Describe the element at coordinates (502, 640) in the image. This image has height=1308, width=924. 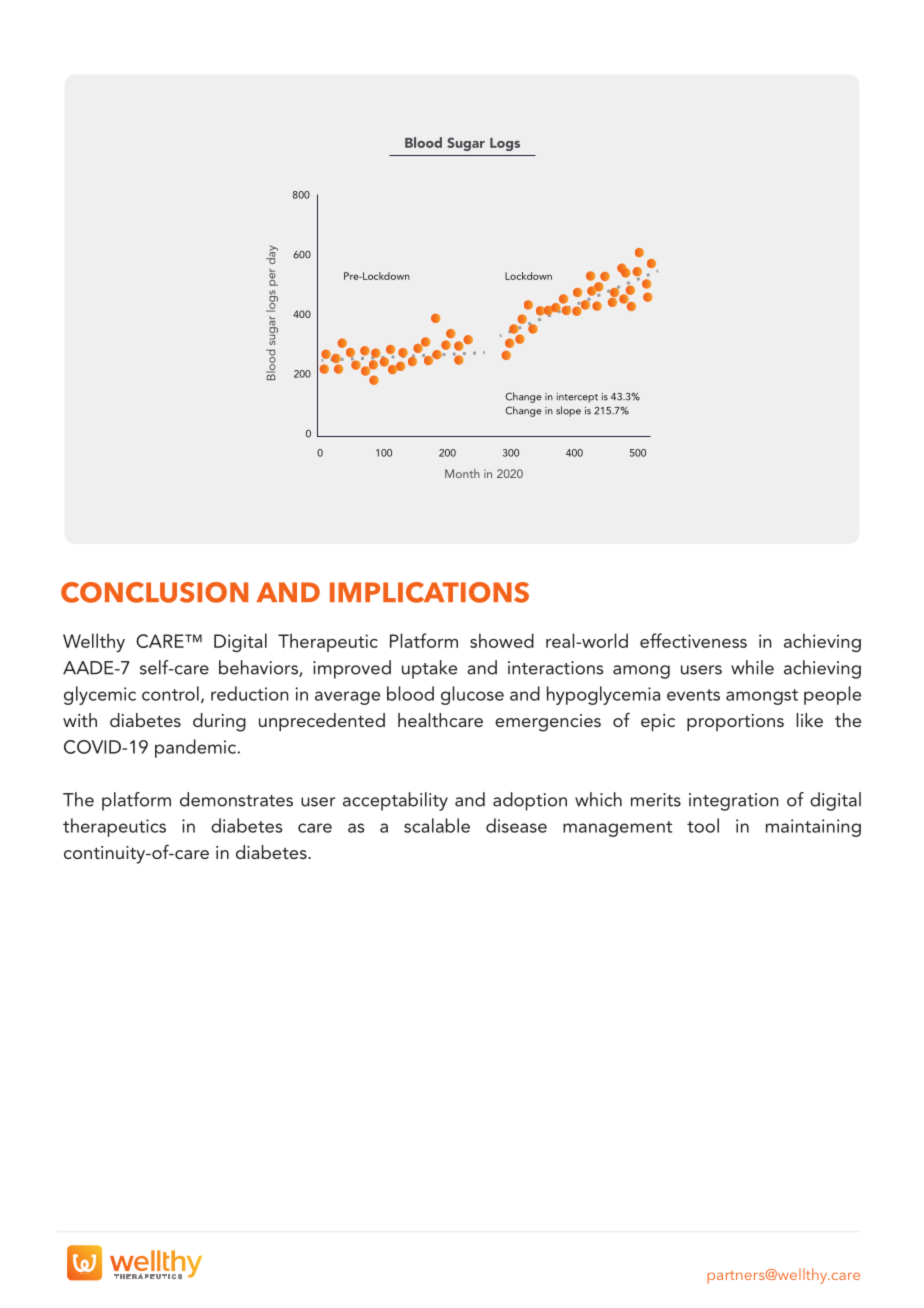
I see `showed` at that location.
